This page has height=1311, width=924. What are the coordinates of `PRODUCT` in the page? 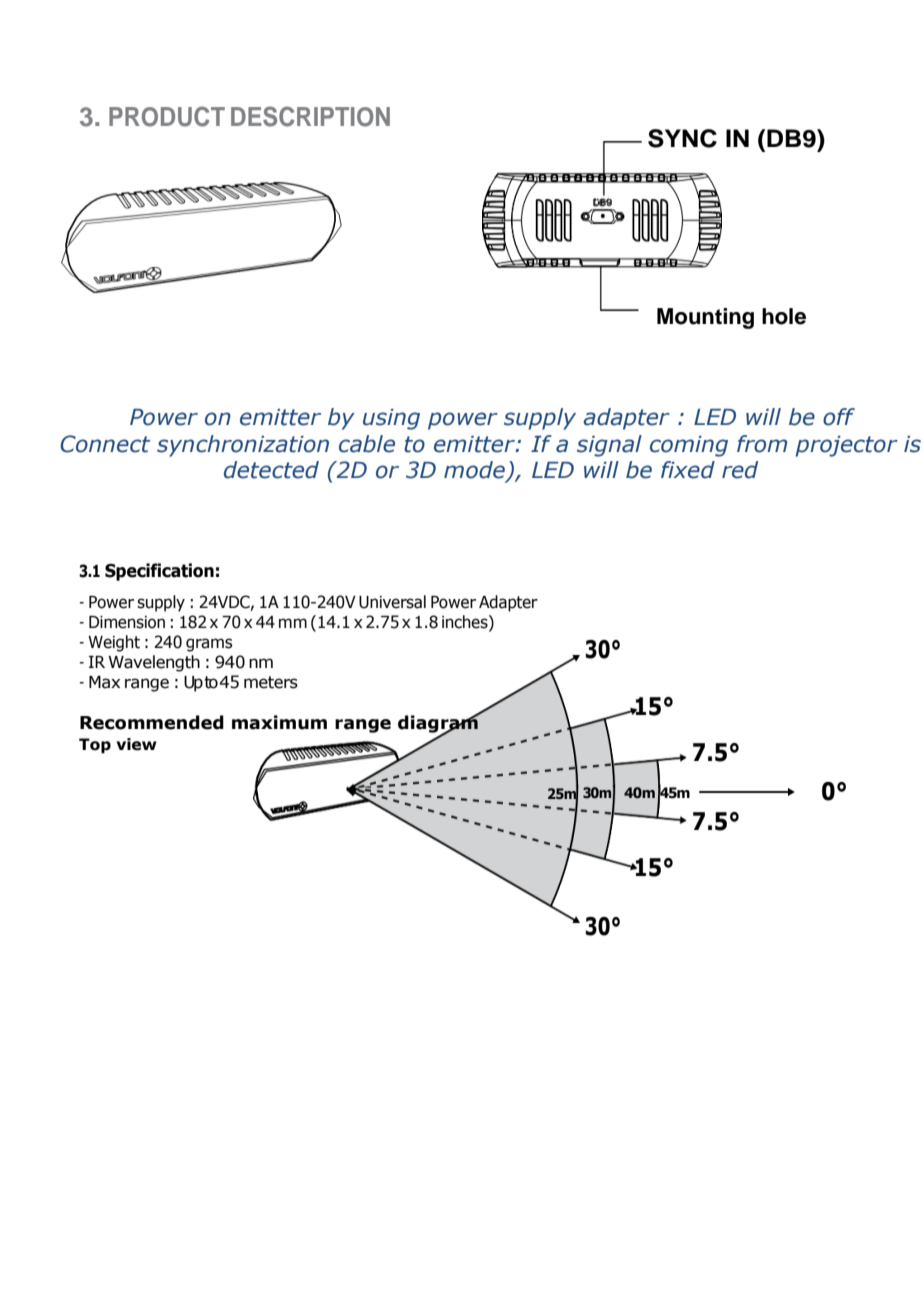 It's located at (167, 116).
